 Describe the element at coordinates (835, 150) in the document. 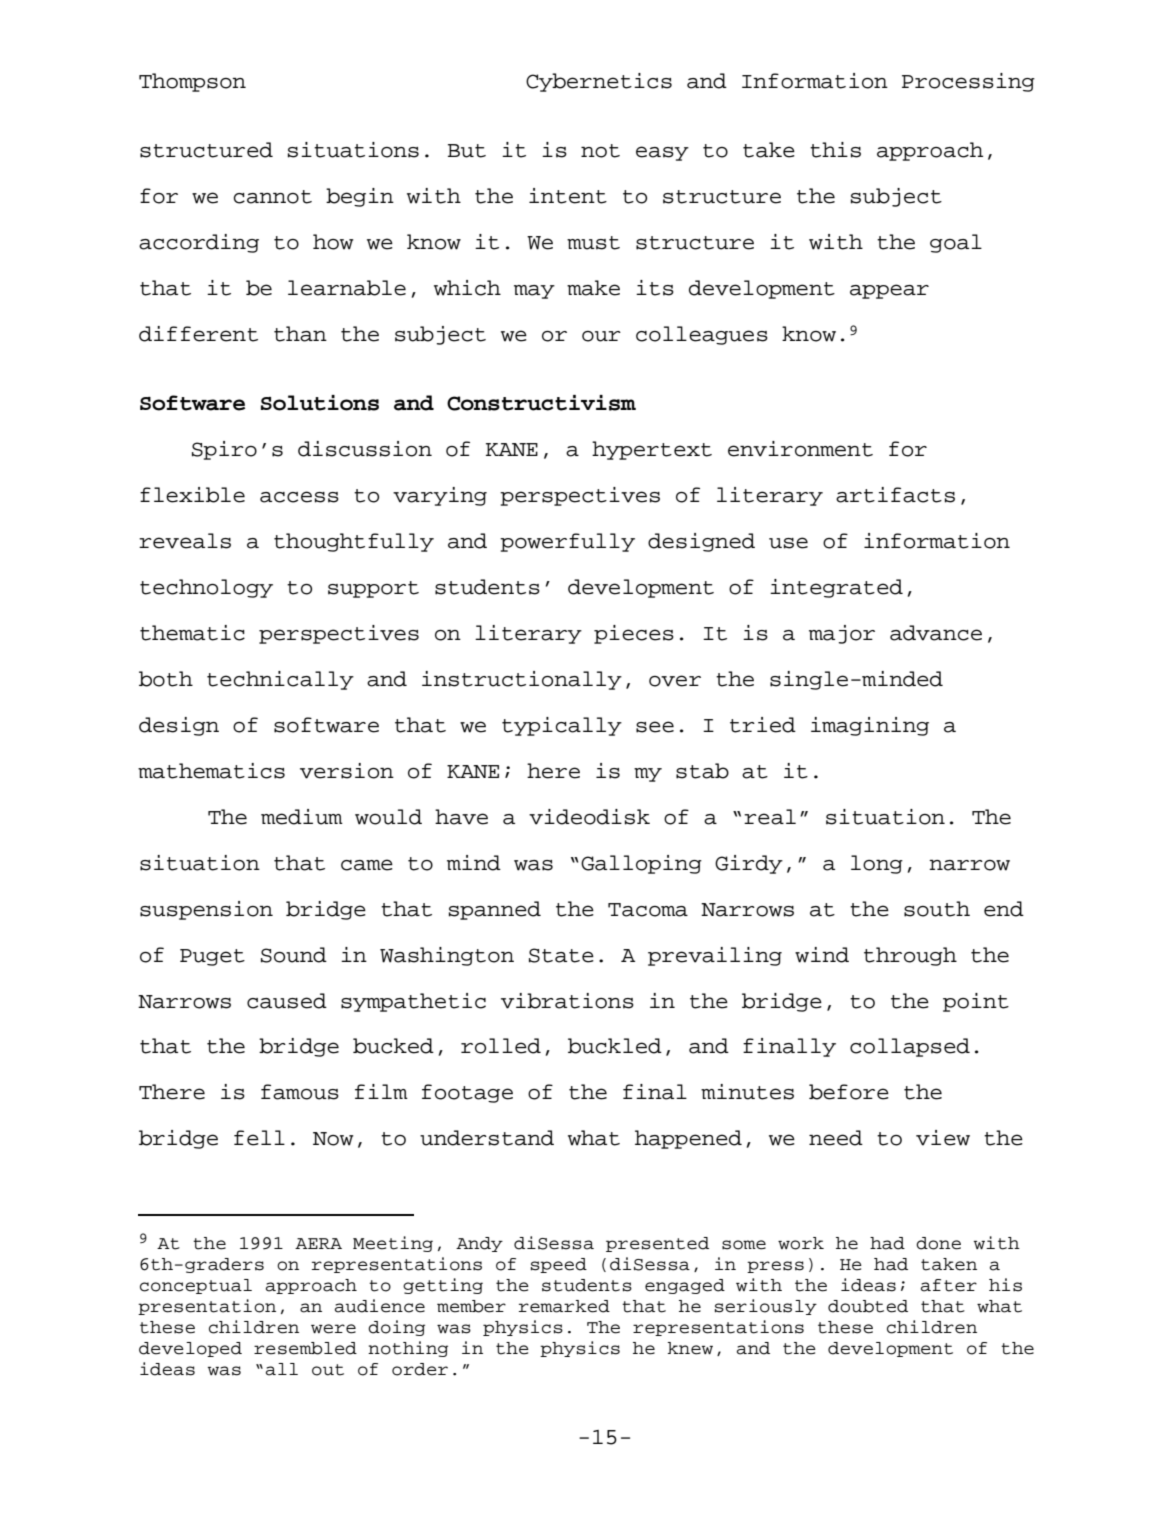

I see `this` at that location.
